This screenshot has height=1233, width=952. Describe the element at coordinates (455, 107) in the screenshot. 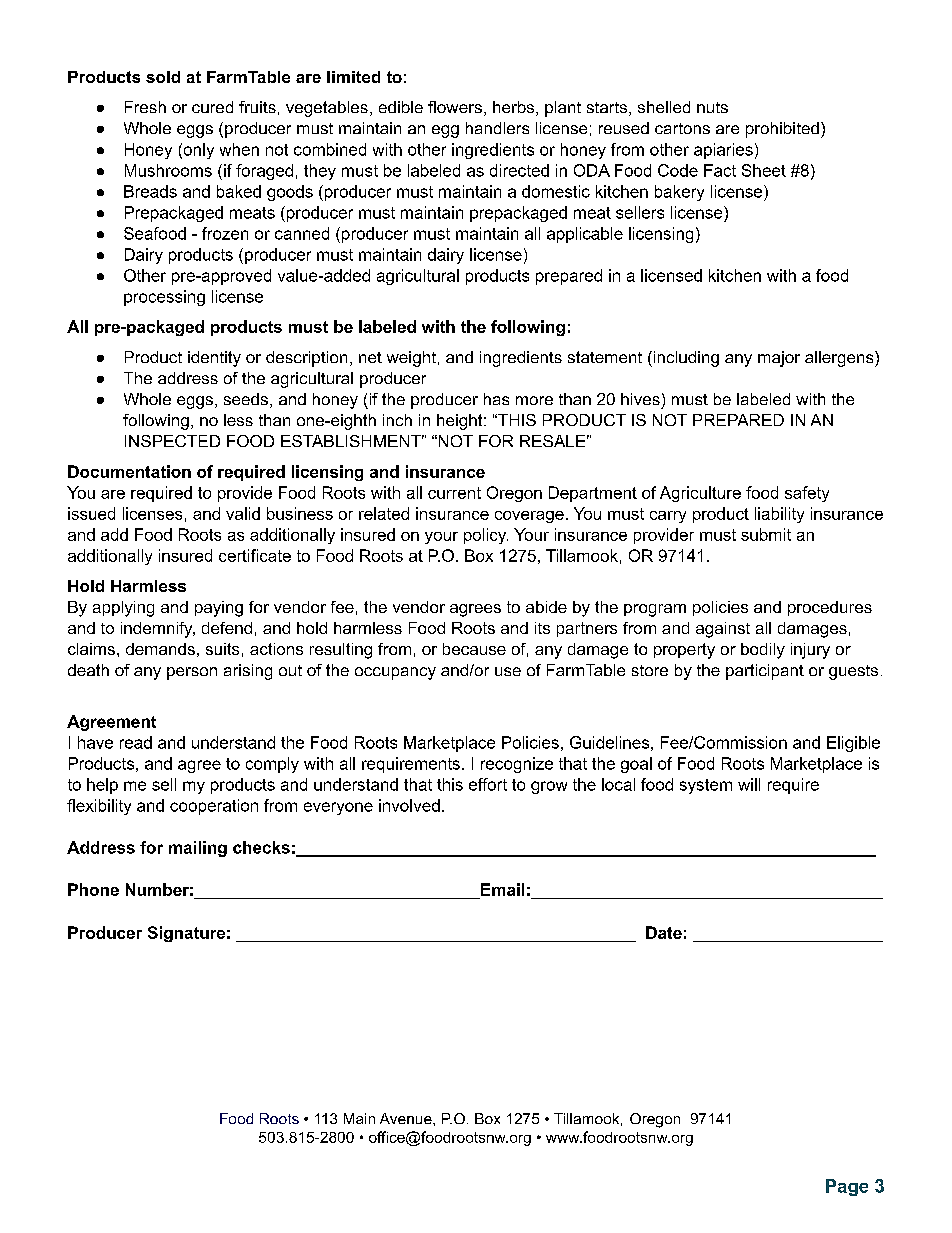

I see `flowers` at that location.
